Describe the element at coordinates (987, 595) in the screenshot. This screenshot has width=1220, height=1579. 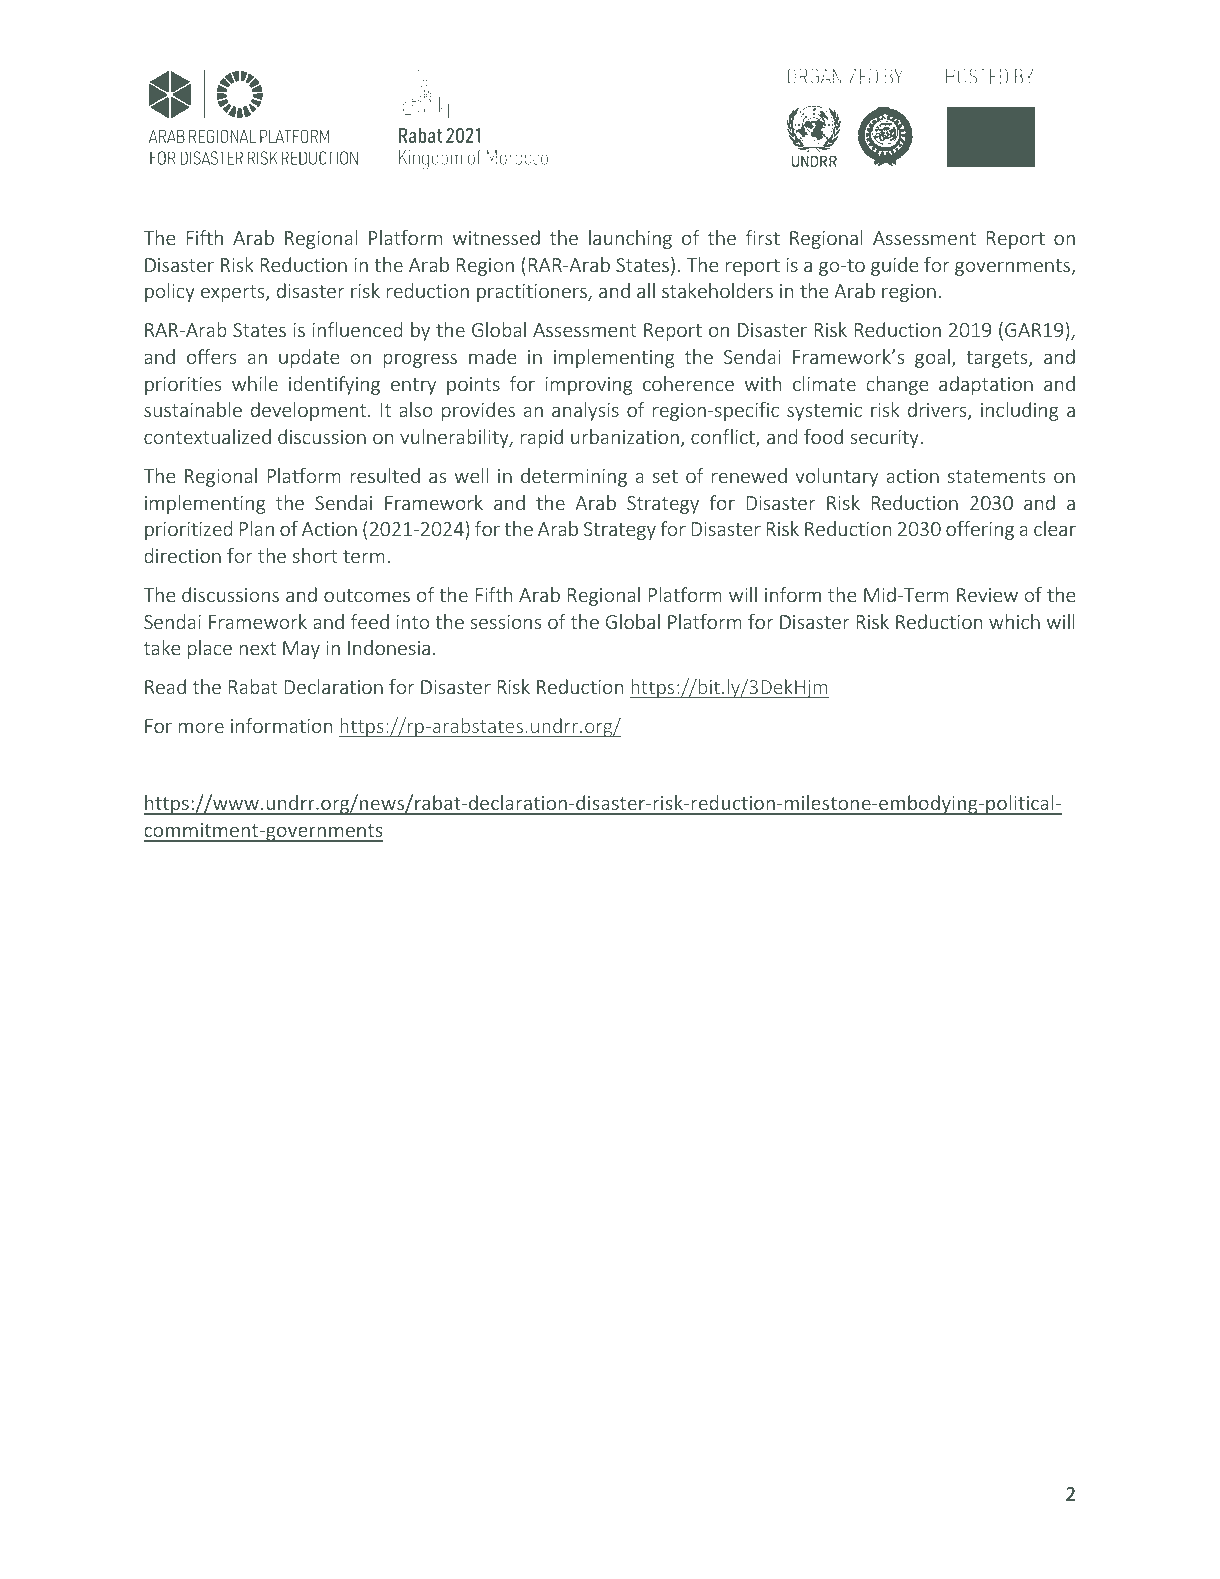
I see `Review` at that location.
